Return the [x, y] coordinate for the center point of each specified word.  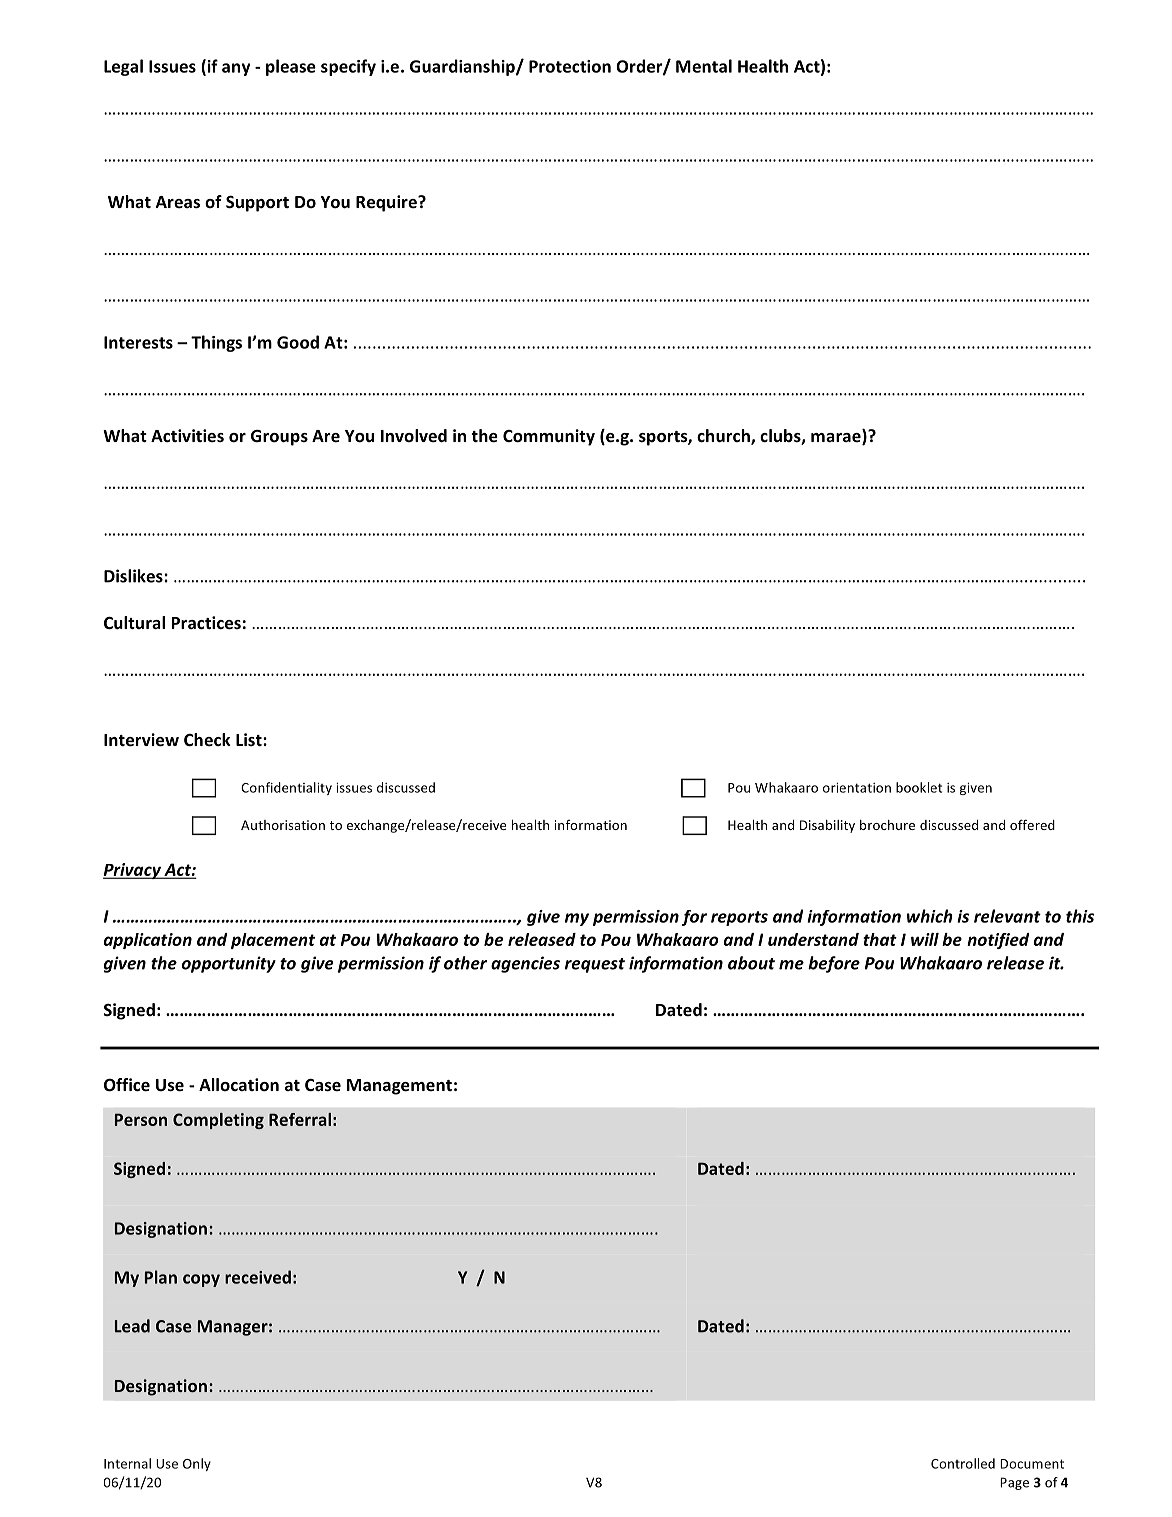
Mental [704, 66]
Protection [570, 66]
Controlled [963, 1463]
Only [197, 1464]
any [236, 69]
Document [1032, 1464]
